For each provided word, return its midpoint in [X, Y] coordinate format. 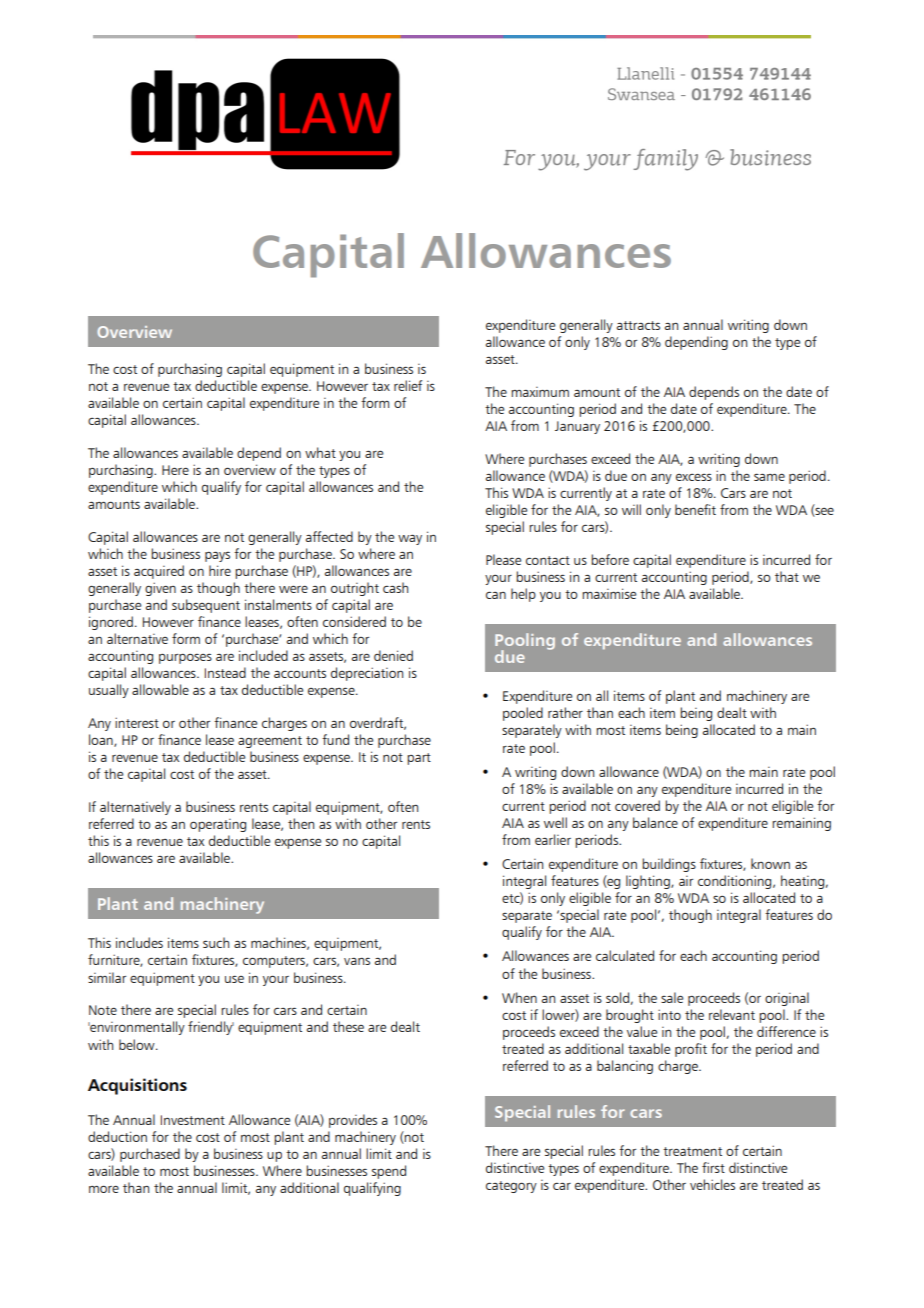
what [320, 452]
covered [637, 805]
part [419, 759]
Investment [193, 1120]
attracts [638, 325]
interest [137, 722]
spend [389, 1172]
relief [408, 385]
